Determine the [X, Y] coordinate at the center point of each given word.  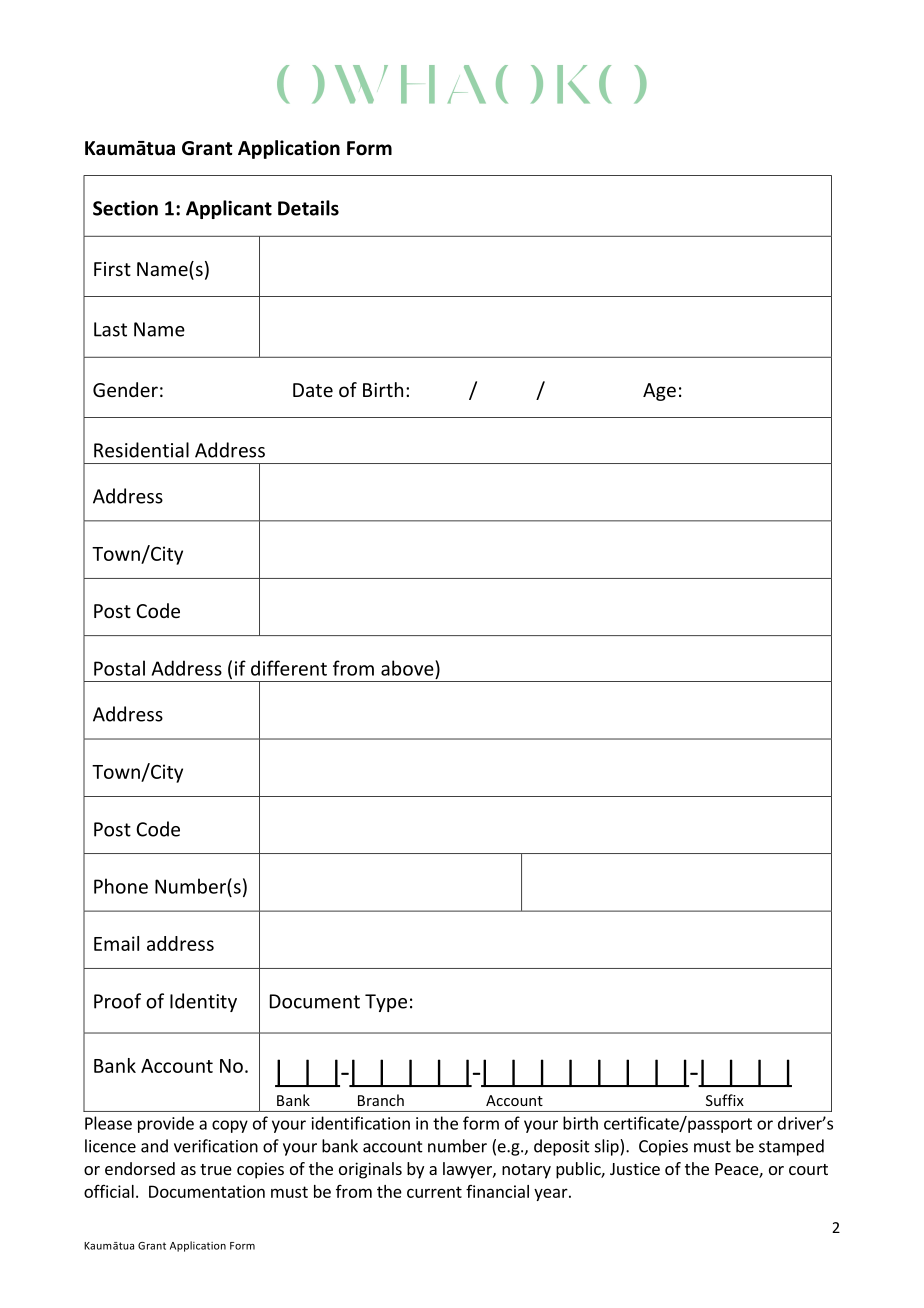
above [408, 668]
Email [116, 943]
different [289, 668]
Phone [121, 886]
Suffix [725, 1100]
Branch [381, 1100]
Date [313, 390]
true [216, 1169]
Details [308, 208]
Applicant [229, 209]
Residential [141, 450]
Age [659, 392]
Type [386, 1003]
